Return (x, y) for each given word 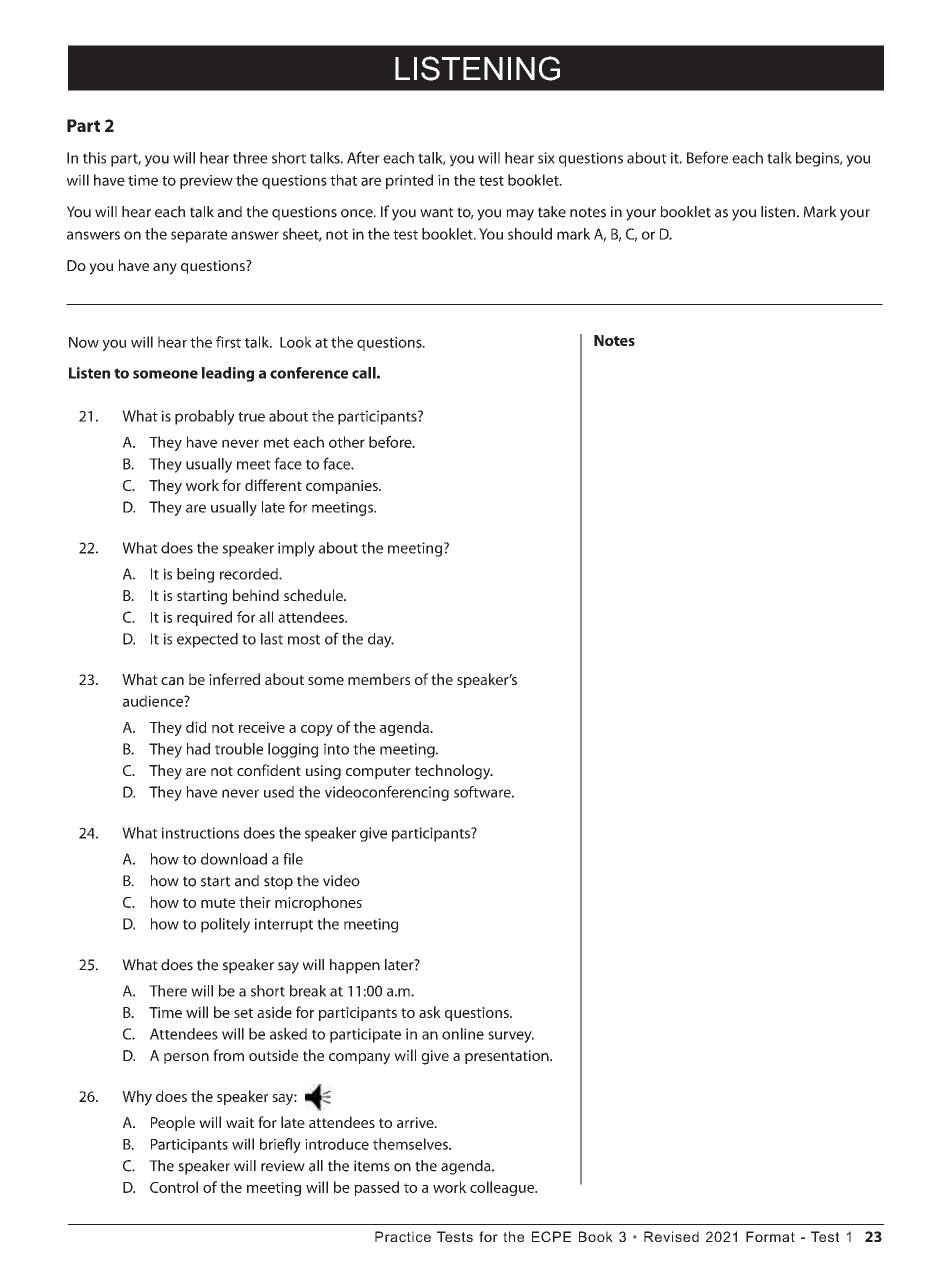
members (379, 679)
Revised (671, 1236)
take (552, 212)
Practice (403, 1236)
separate (199, 236)
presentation (508, 1057)
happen (355, 966)
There (168, 991)
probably (205, 417)
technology (454, 772)
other (347, 442)
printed (409, 181)
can (172, 681)
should (530, 234)
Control (174, 1187)
